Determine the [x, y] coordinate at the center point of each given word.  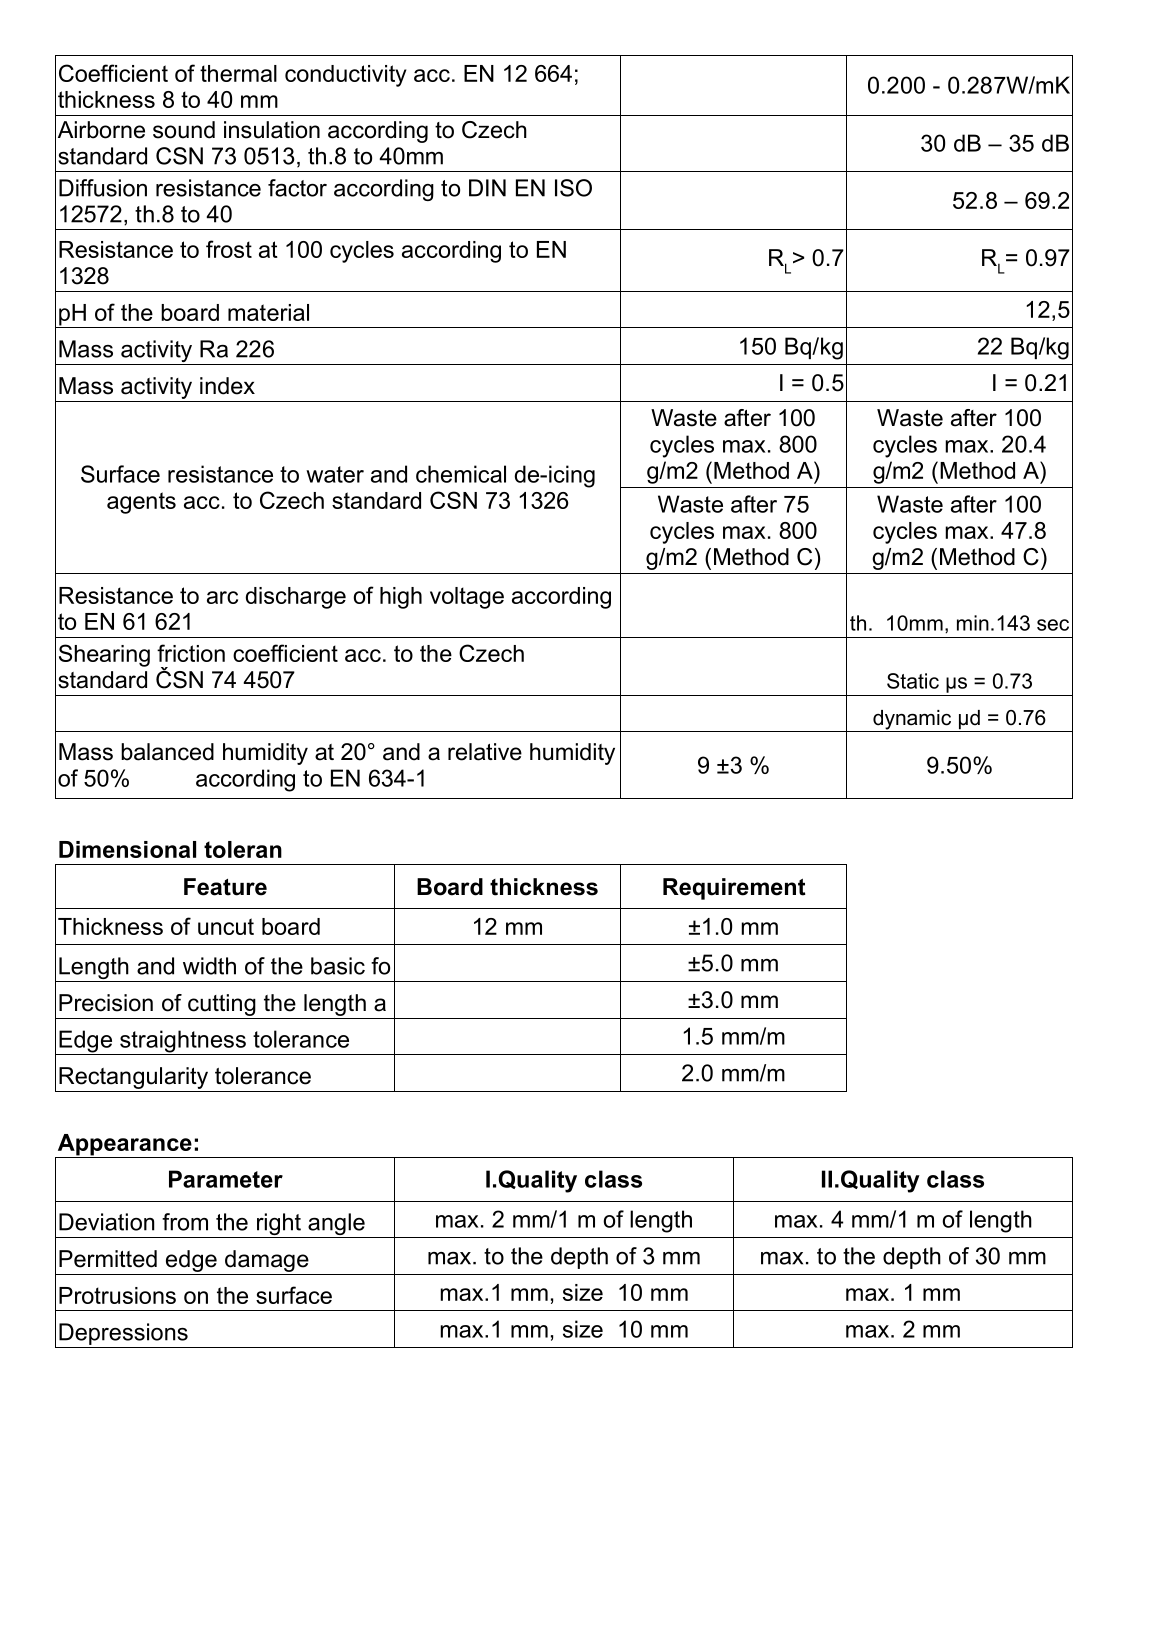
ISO [573, 188]
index [227, 386]
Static [913, 681]
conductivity [345, 76]
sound [184, 130]
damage [267, 1261]
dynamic [912, 721]
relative [485, 752]
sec [1053, 625]
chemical [461, 474]
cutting [222, 1005]
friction [191, 653]
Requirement [734, 889]
